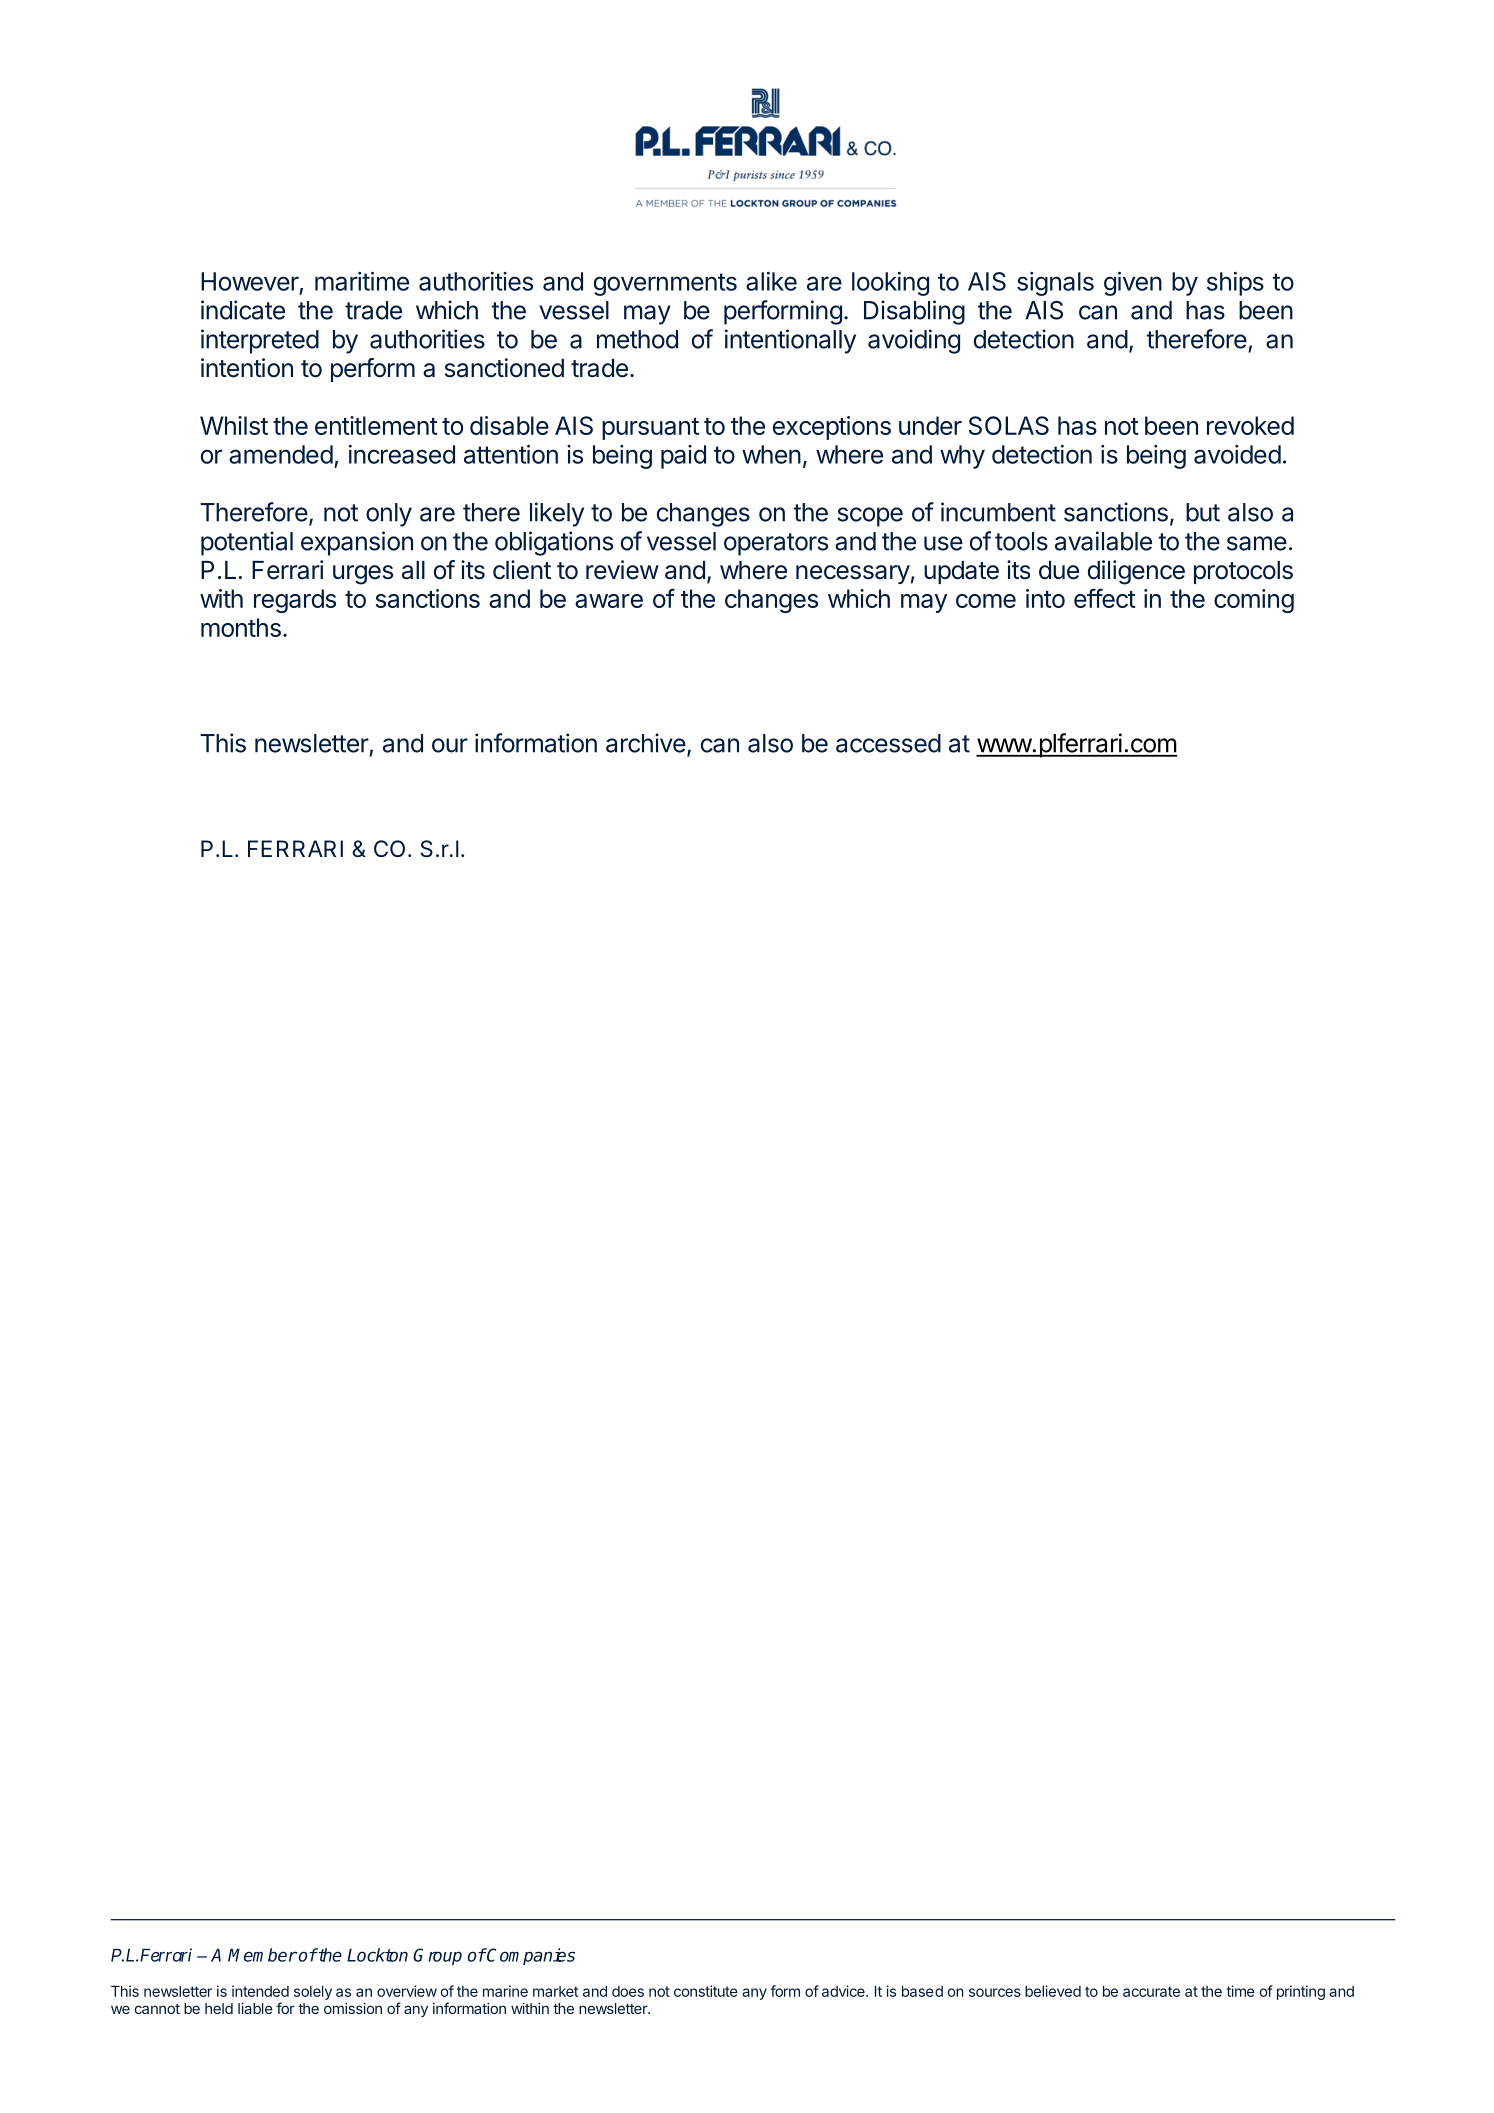  Describe the element at coordinates (260, 341) in the document. I see `interpreted` at that location.
